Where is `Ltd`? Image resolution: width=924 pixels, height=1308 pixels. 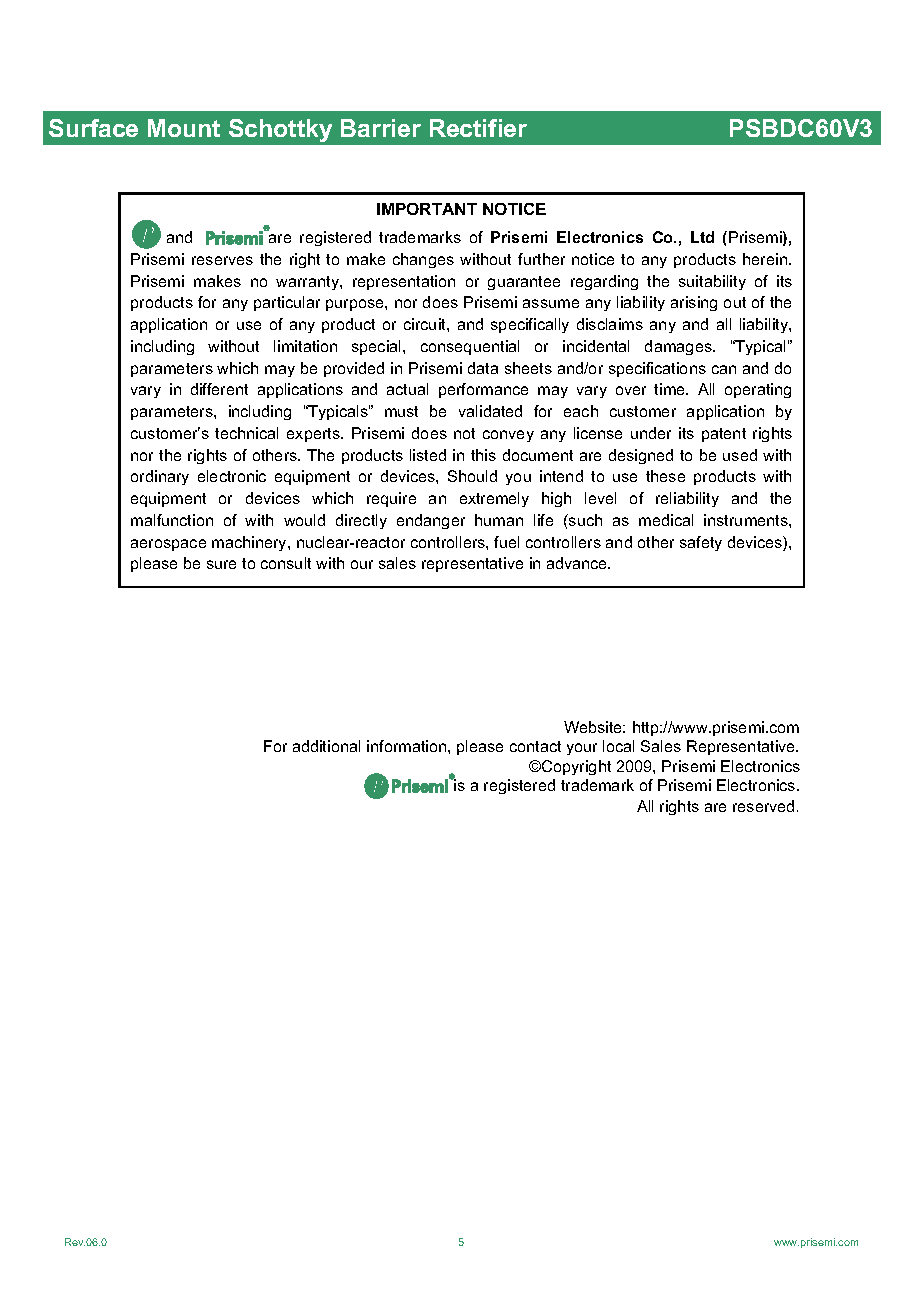 Ltd is located at coordinates (702, 237).
